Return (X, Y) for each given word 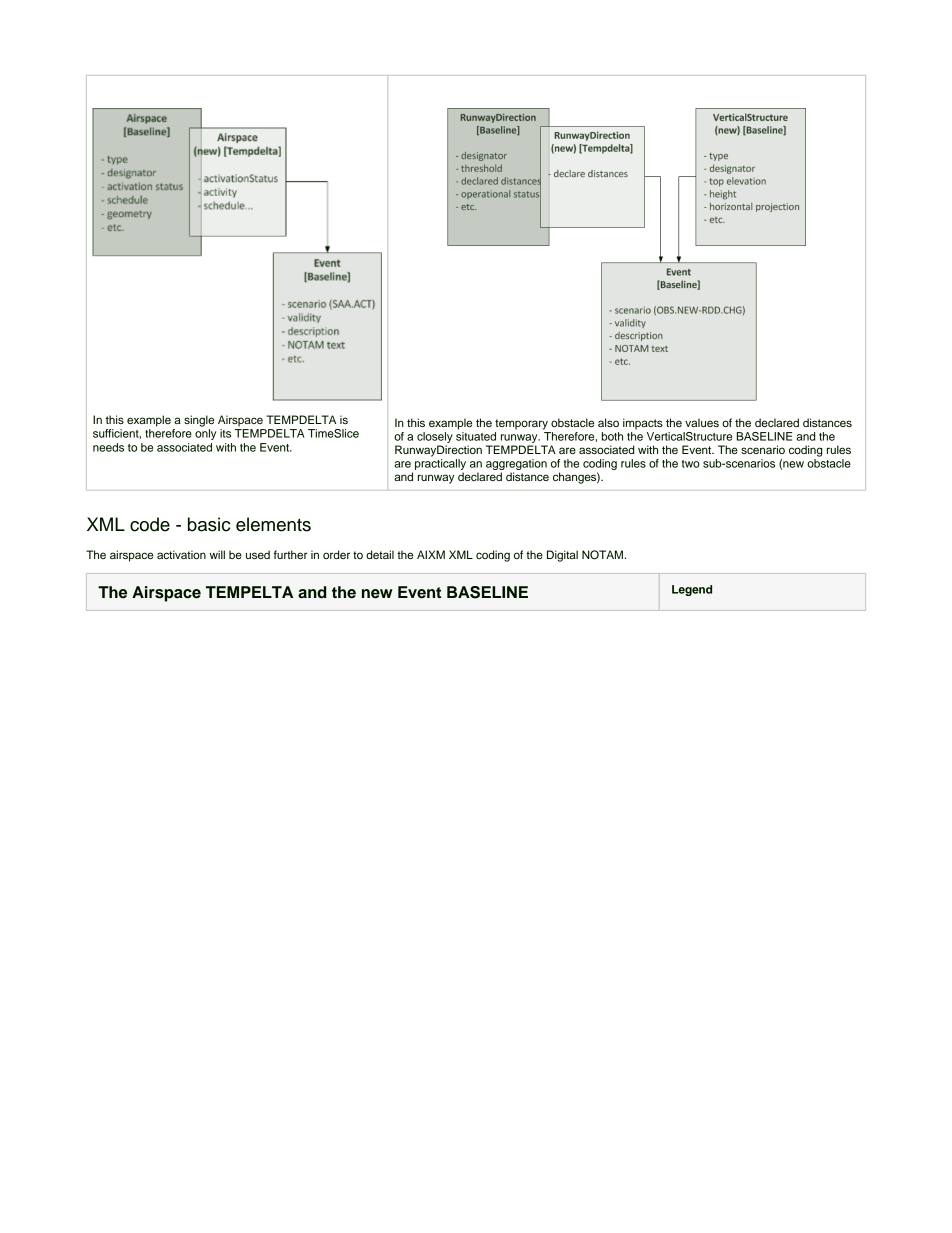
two (691, 464)
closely (435, 437)
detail (380, 554)
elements (273, 524)
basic (209, 524)
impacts (643, 424)
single (199, 421)
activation (181, 554)
